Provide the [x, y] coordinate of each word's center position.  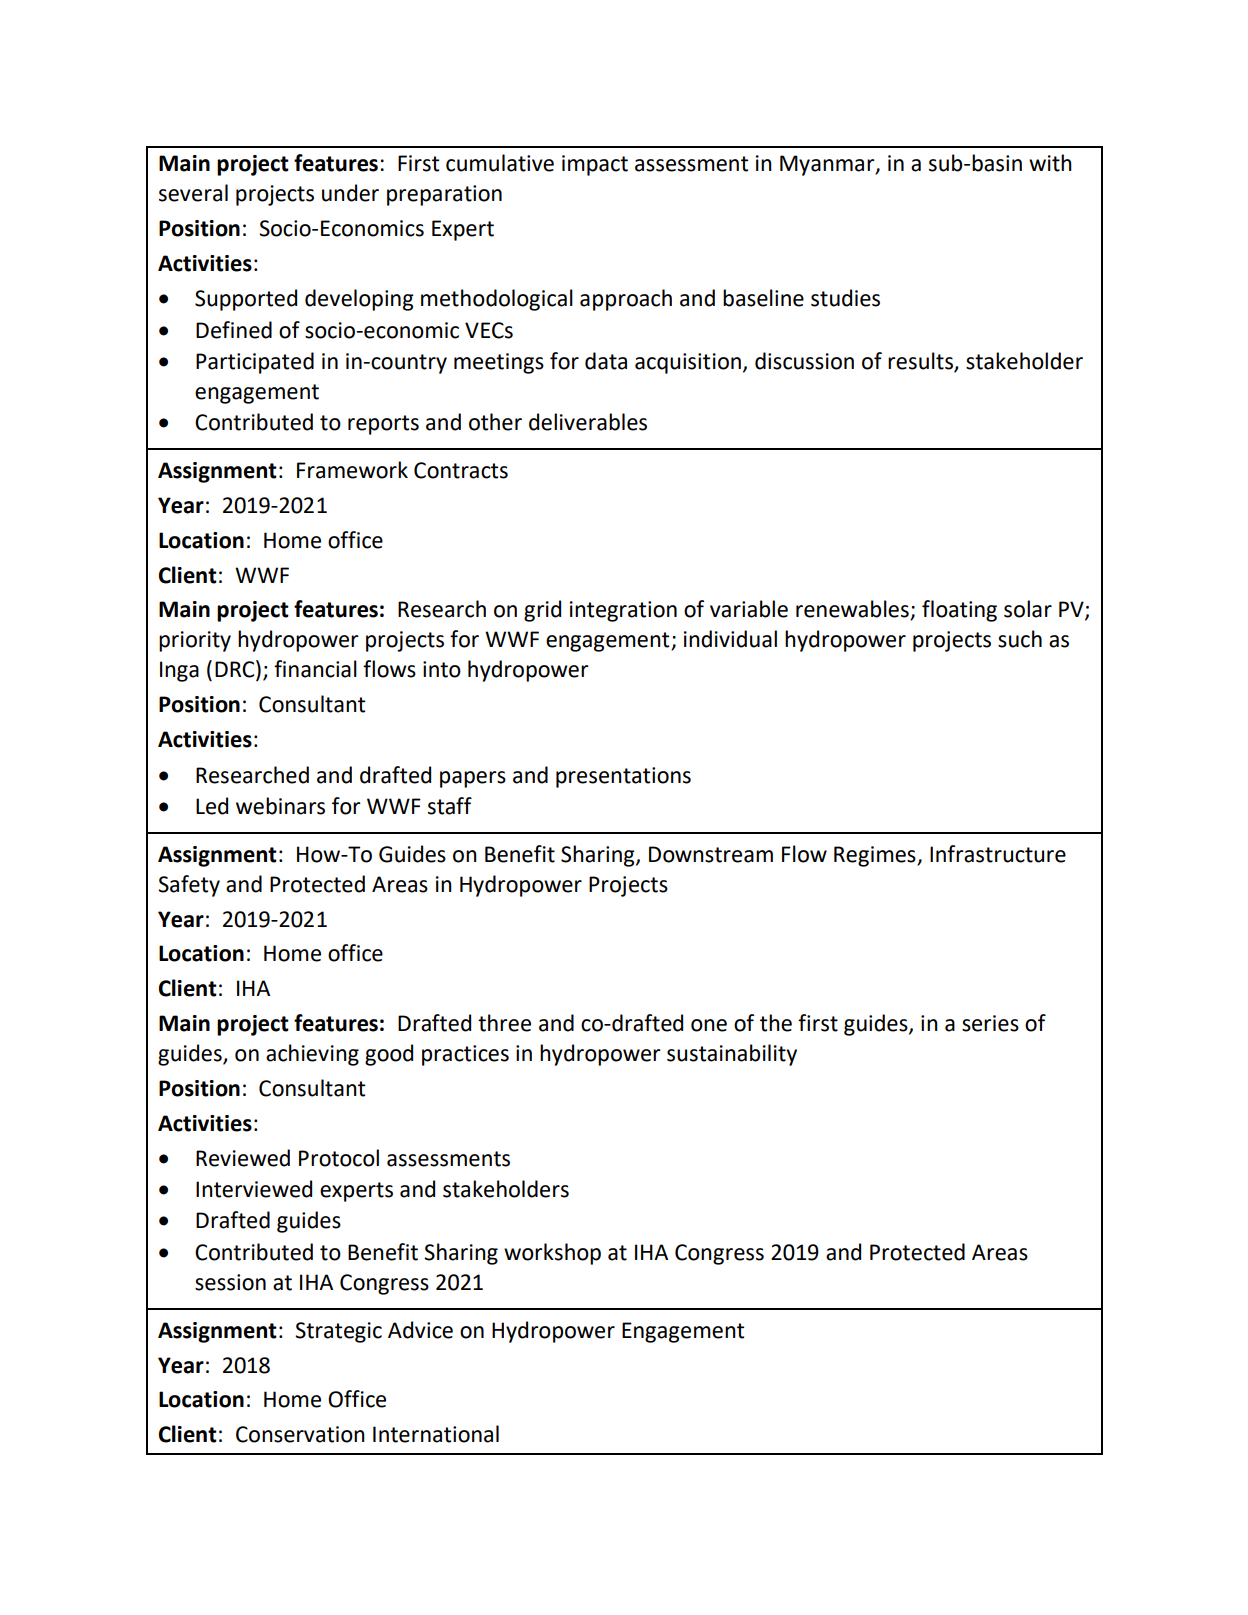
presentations [623, 777]
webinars [280, 806]
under [350, 193]
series [990, 1023]
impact [595, 165]
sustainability [732, 1055]
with [1050, 163]
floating [959, 611]
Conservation [300, 1434]
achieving [312, 1055]
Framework [352, 470]
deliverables [588, 422]
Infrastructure [998, 854]
